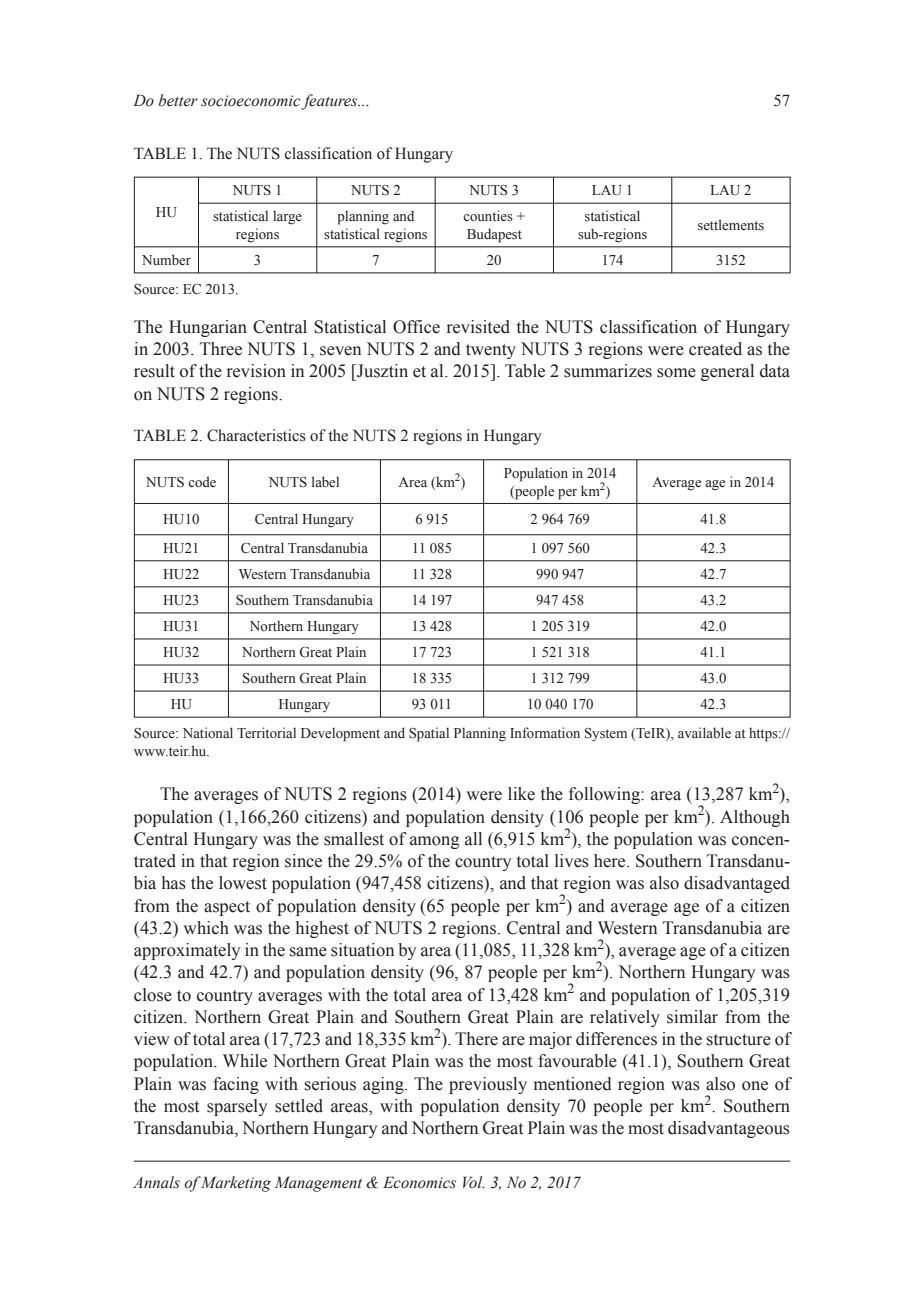  What do you see at coordinates (731, 224) in the page?
I see `settlements` at bounding box center [731, 224].
